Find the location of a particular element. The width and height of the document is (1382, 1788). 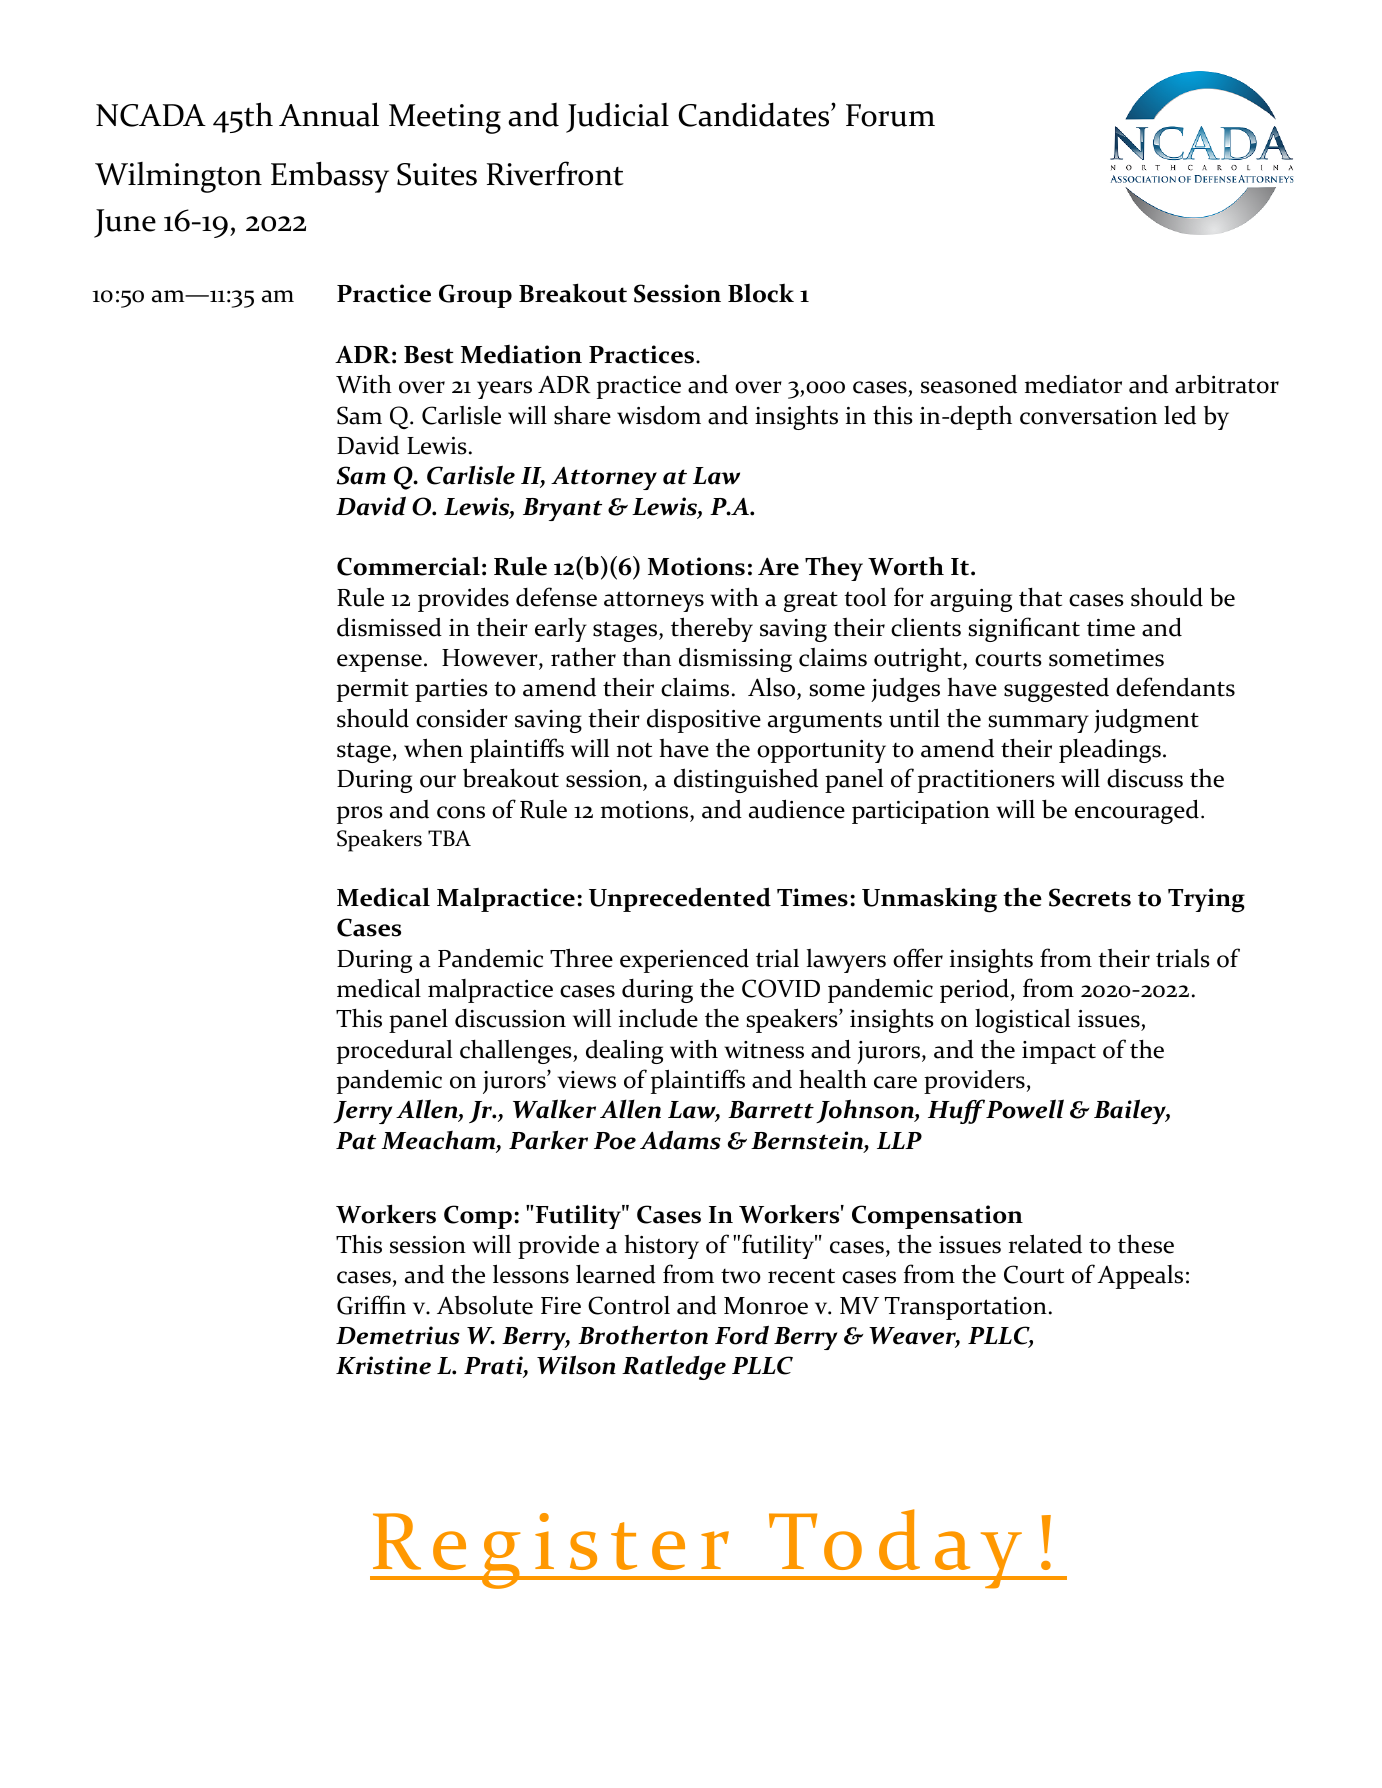

Judicial is located at coordinates (617, 117).
